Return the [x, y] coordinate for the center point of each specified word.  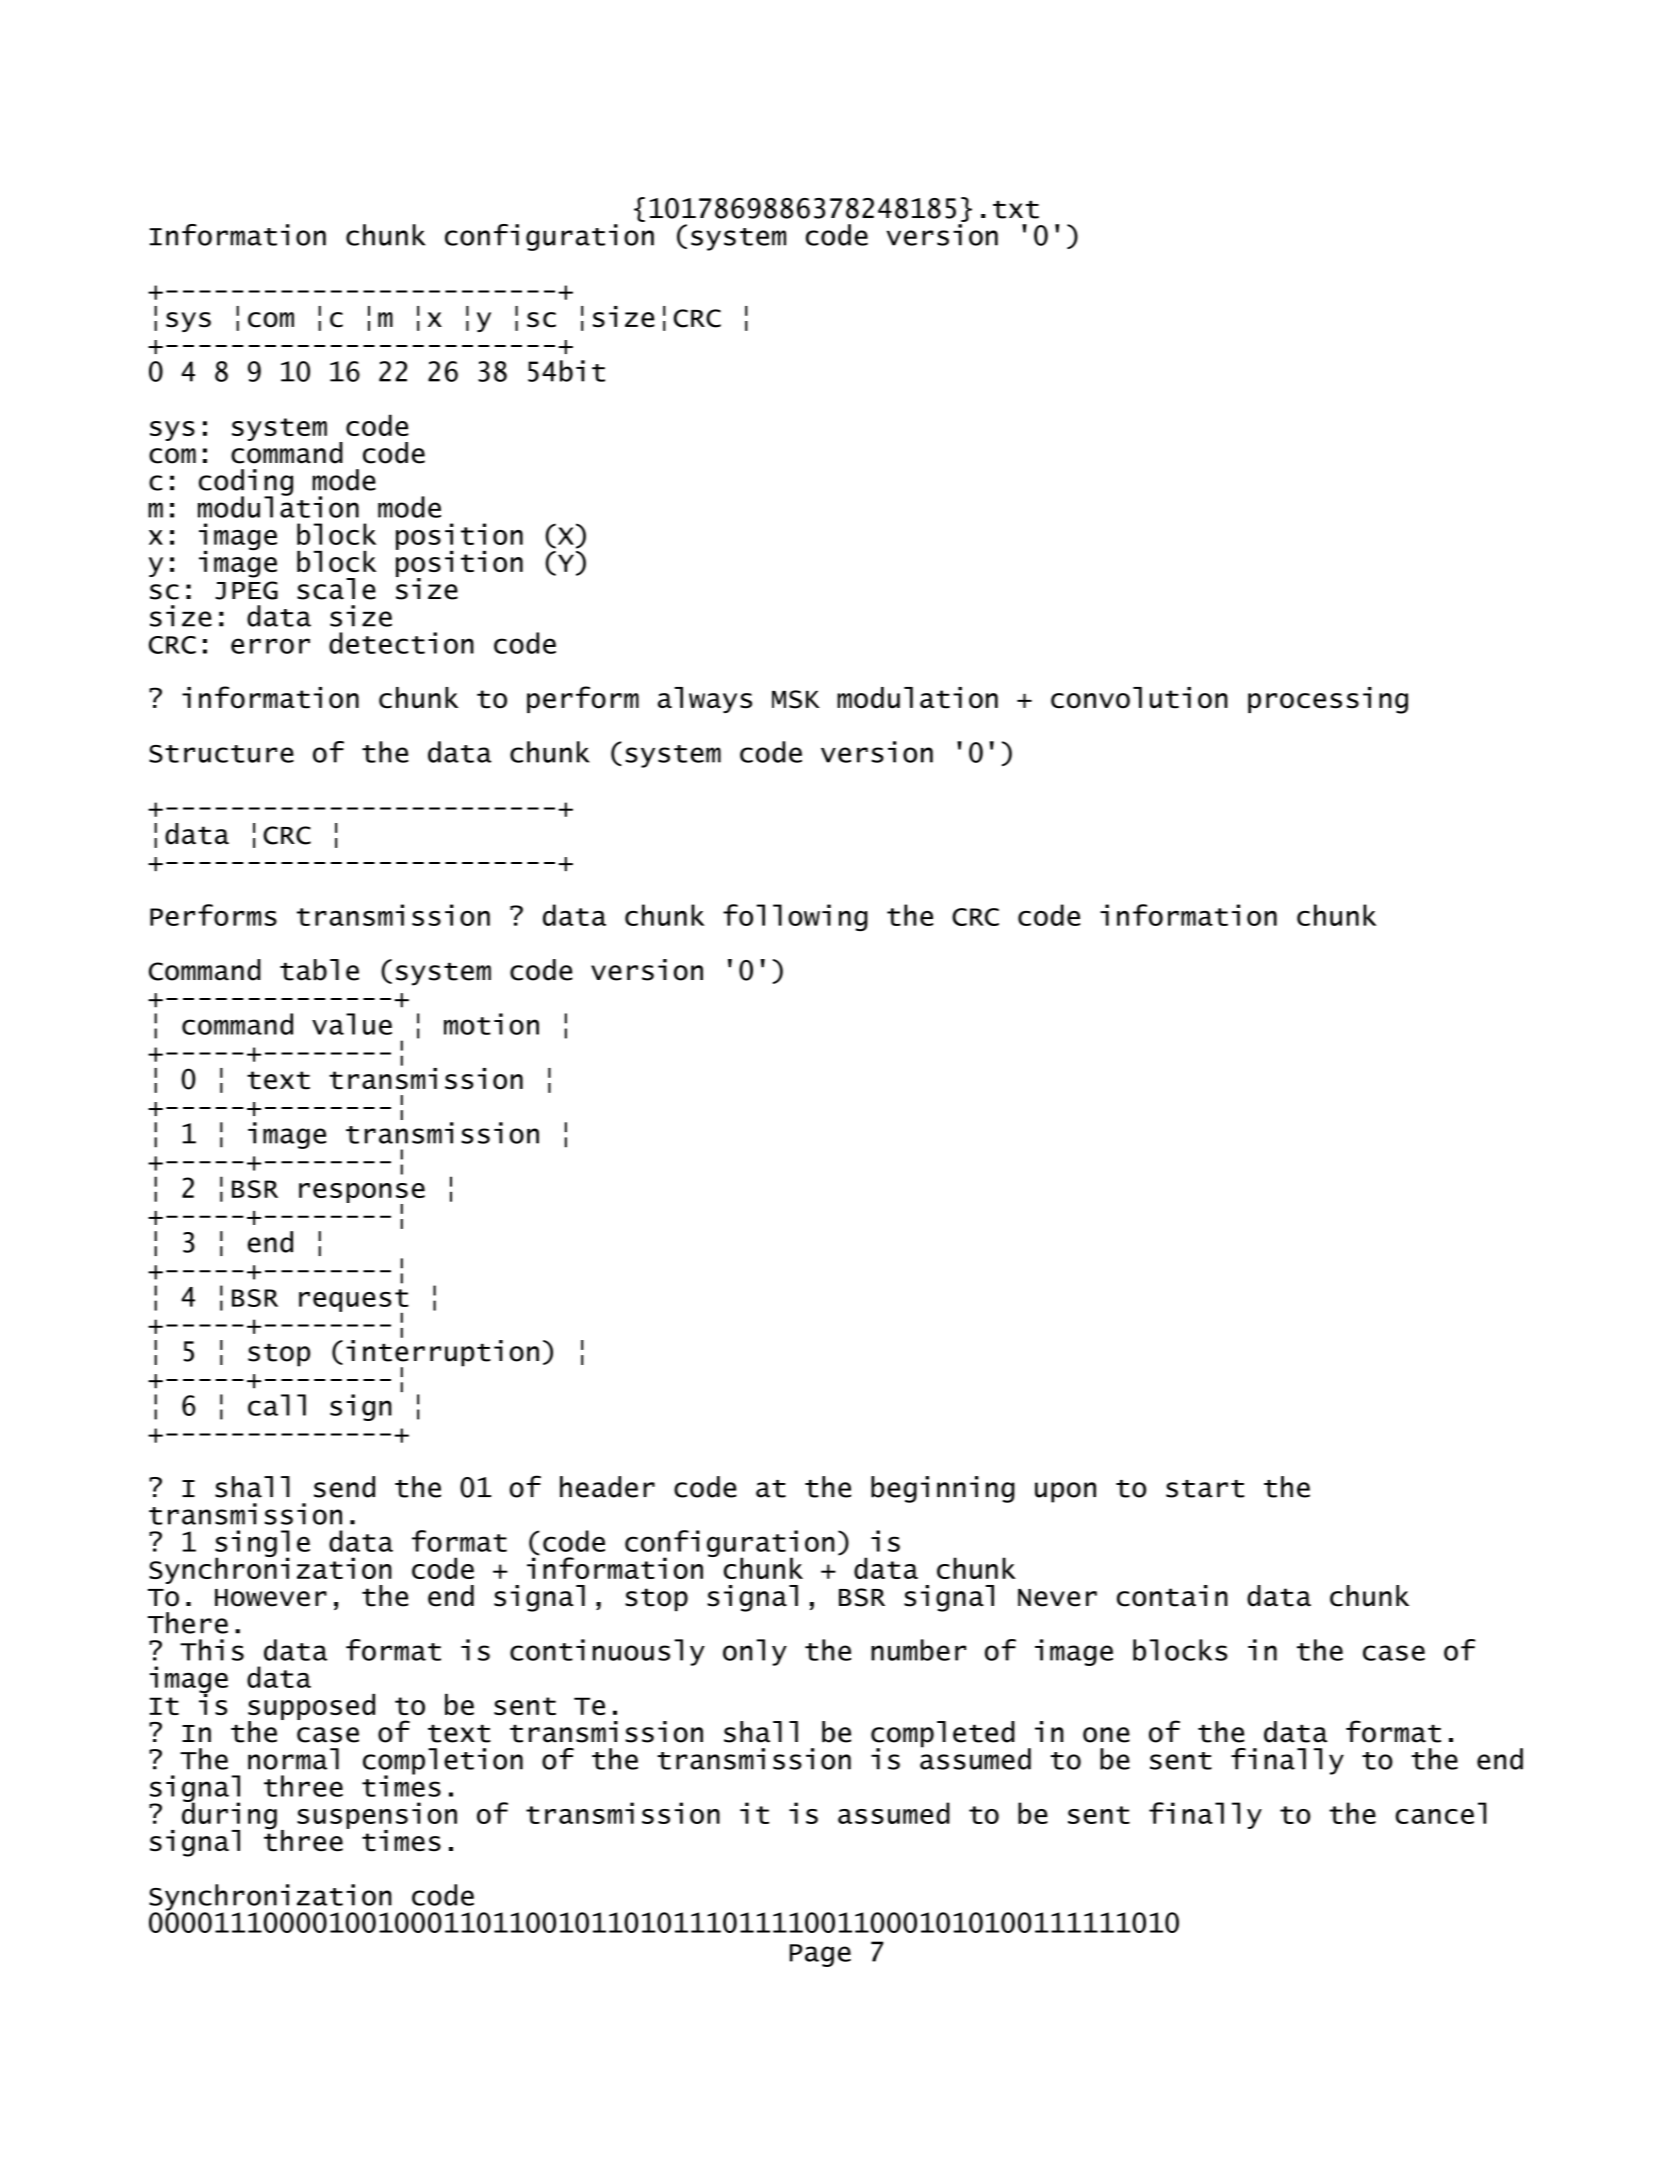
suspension [377, 1816]
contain [1172, 1596]
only [755, 1652]
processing [1328, 700]
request [354, 1301]
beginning [943, 1489]
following [795, 917]
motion [491, 1024]
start [1205, 1489]
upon [1065, 1492]
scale [336, 589]
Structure [221, 754]
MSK [796, 699]
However [271, 1598]
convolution [1139, 698]
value [352, 1024]
